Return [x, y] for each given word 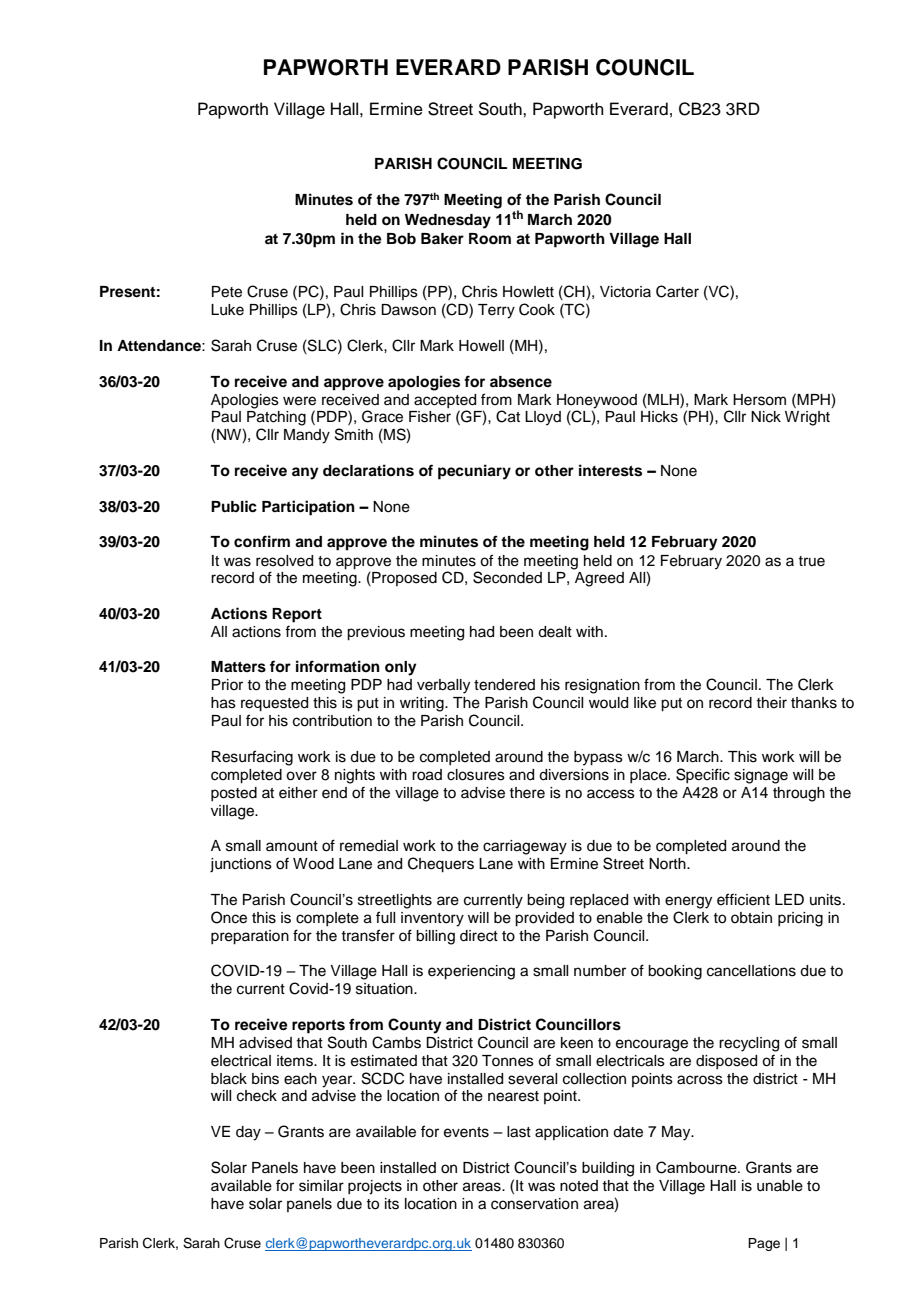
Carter [677, 291]
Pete [227, 292]
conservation [534, 1204]
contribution [332, 721]
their [771, 703]
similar [321, 1186]
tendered [504, 685]
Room [490, 239]
